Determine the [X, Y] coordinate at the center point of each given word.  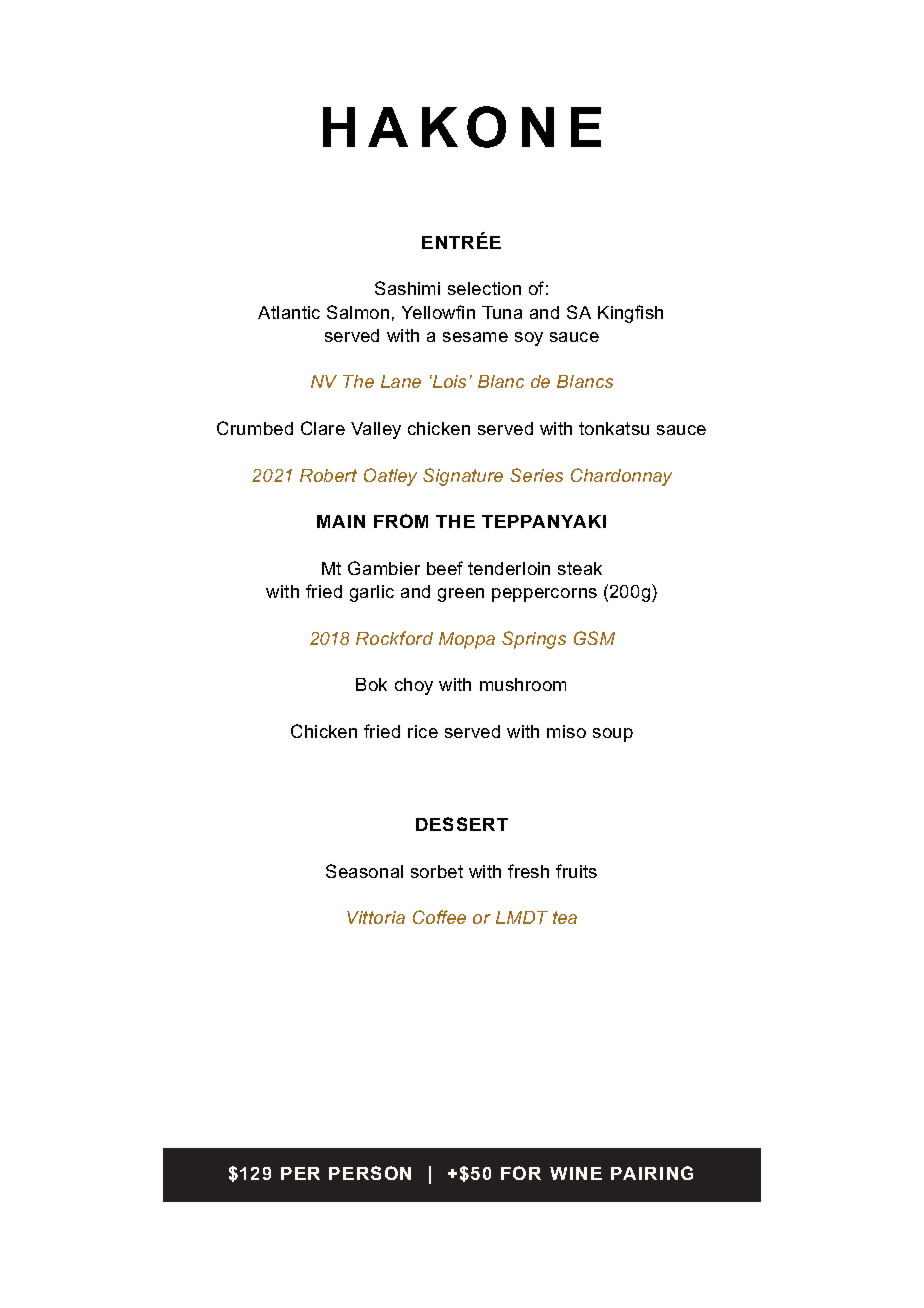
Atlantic [289, 312]
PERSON [370, 1173]
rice [423, 731]
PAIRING [652, 1173]
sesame [475, 337]
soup [613, 735]
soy [529, 339]
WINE [576, 1173]
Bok [371, 684]
